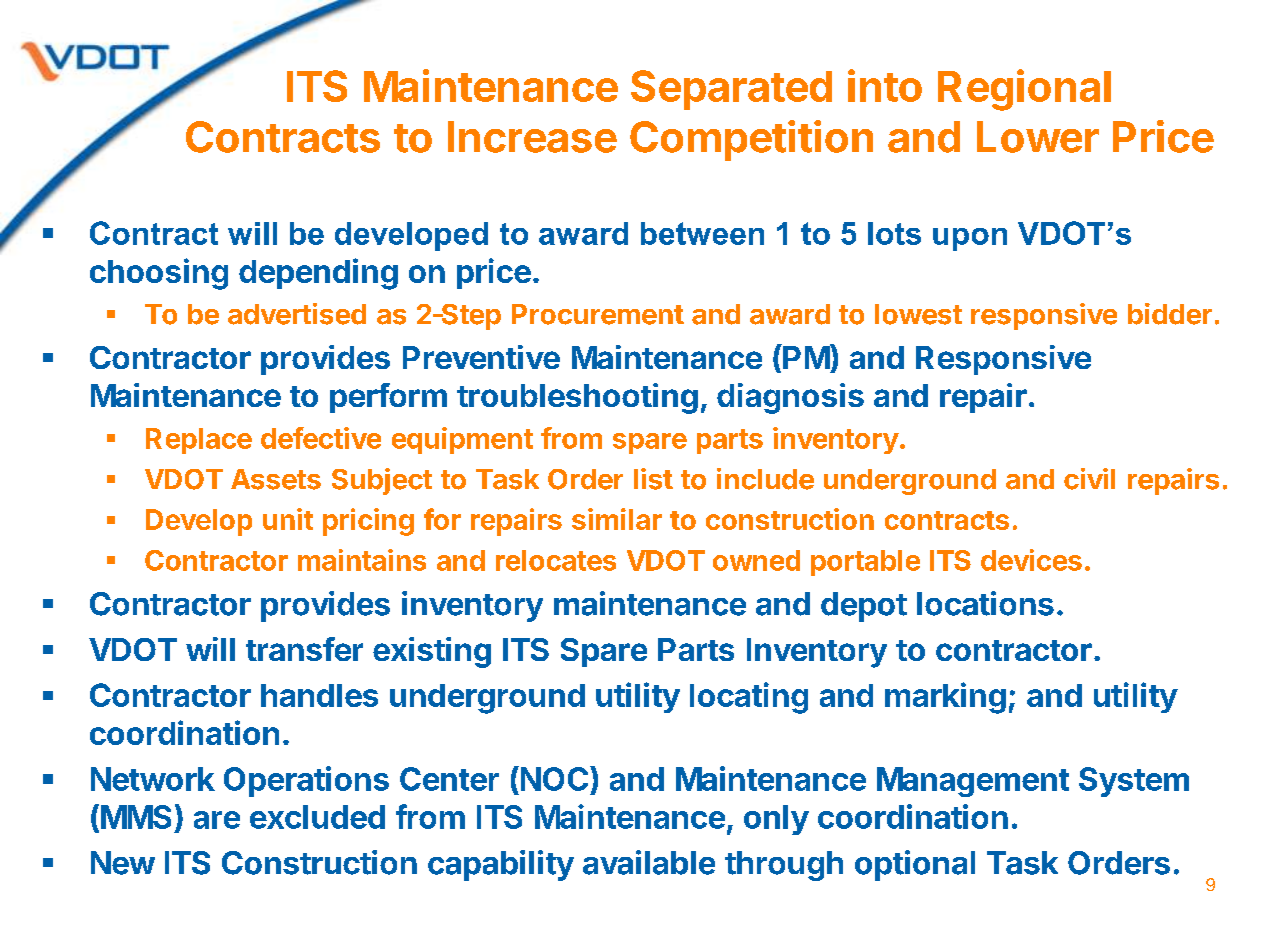  What do you see at coordinates (731, 90) in the page?
I see `Separated` at bounding box center [731, 90].
